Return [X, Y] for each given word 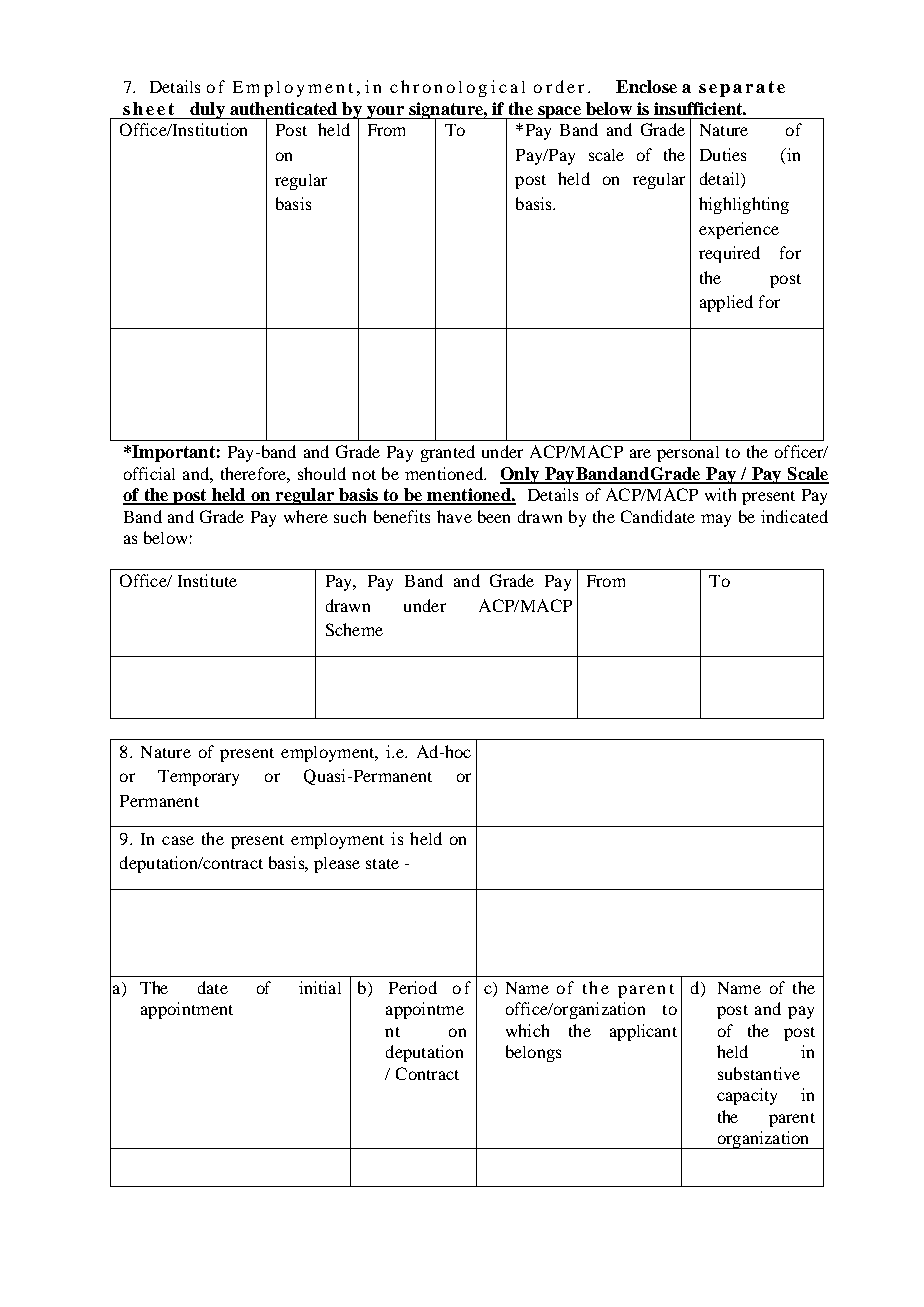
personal [688, 454]
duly [207, 110]
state [382, 864]
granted [448, 453]
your [385, 112]
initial [320, 987]
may [716, 520]
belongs [533, 1053]
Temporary [198, 778]
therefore [254, 473]
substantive [759, 1073]
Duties [723, 154]
